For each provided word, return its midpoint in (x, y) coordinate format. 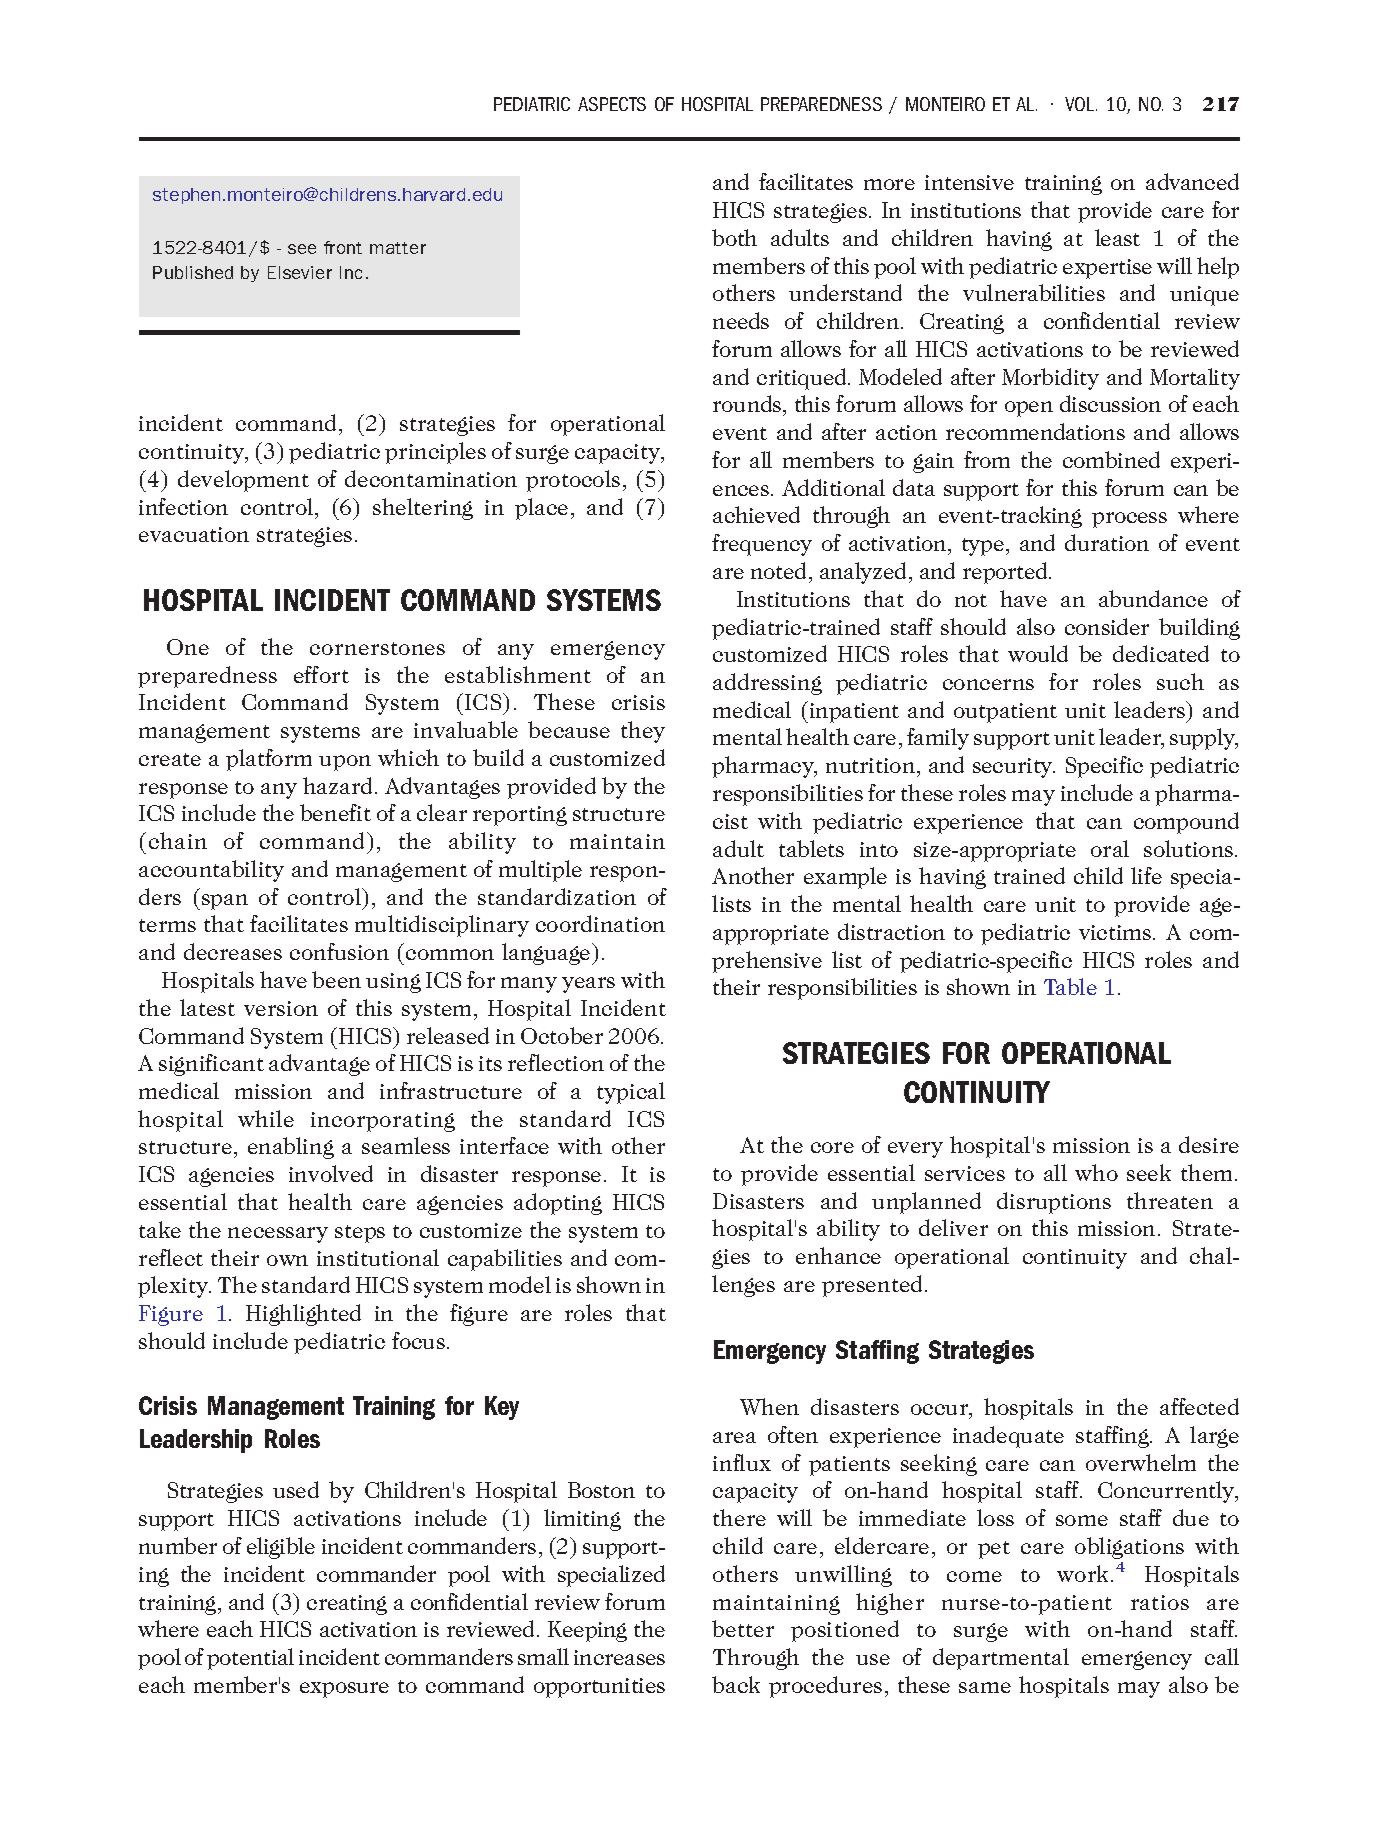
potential (250, 1659)
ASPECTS (612, 104)
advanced (1192, 181)
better (743, 1628)
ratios (1160, 1602)
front (343, 247)
